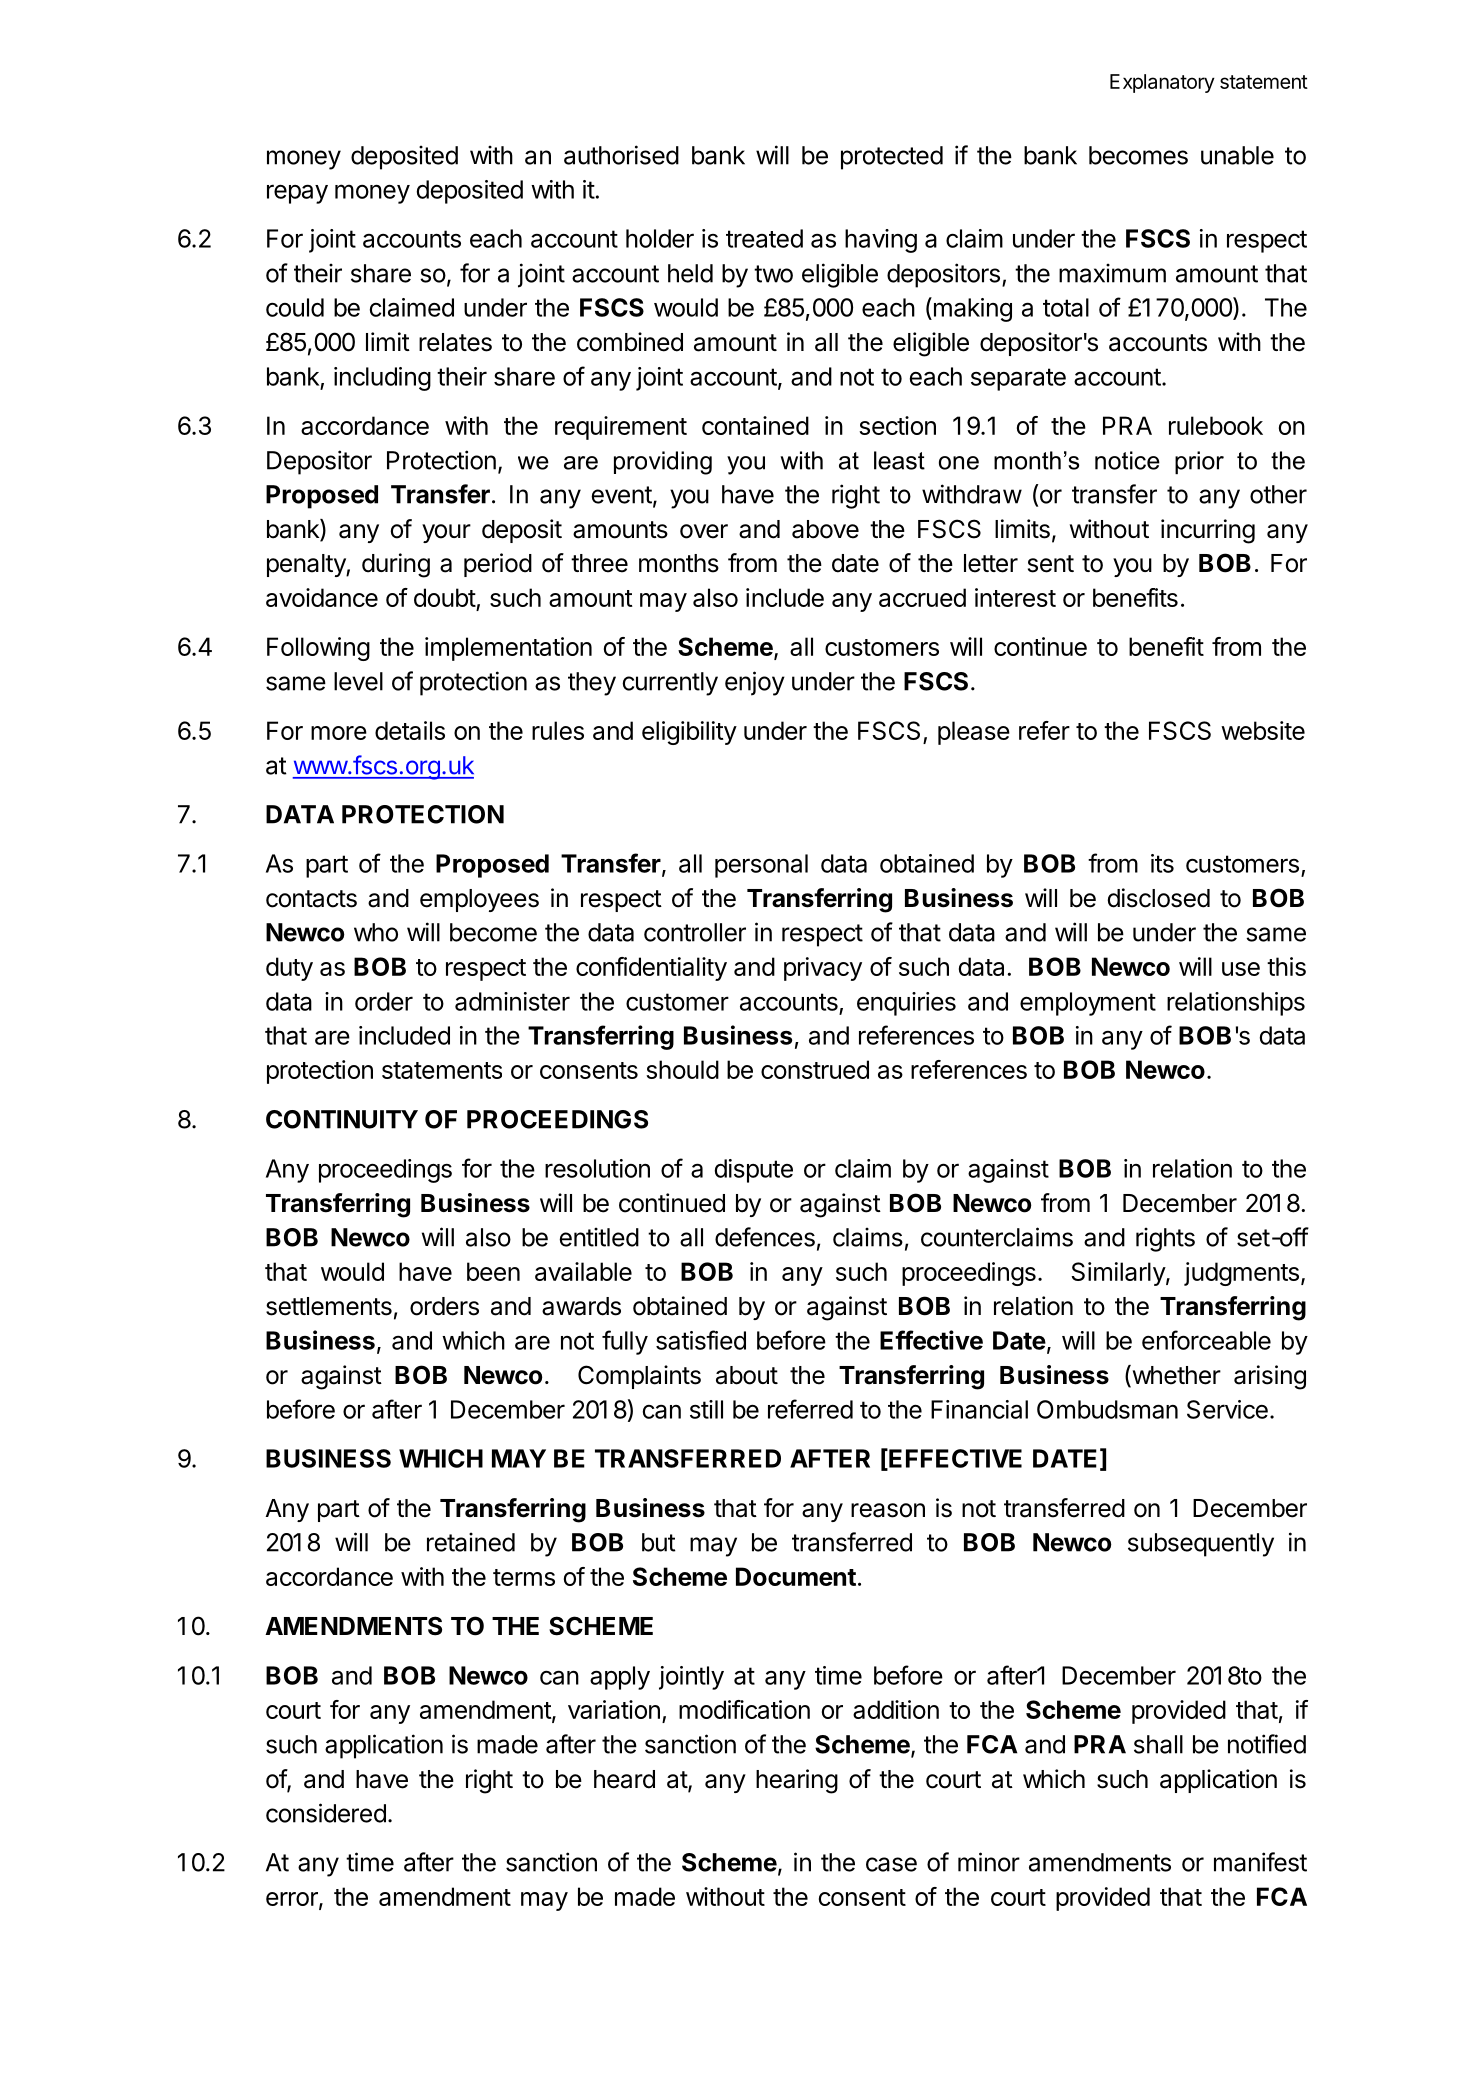 Image resolution: width=1483 pixels, height=2098 pixels. I want to click on protected, so click(892, 158).
